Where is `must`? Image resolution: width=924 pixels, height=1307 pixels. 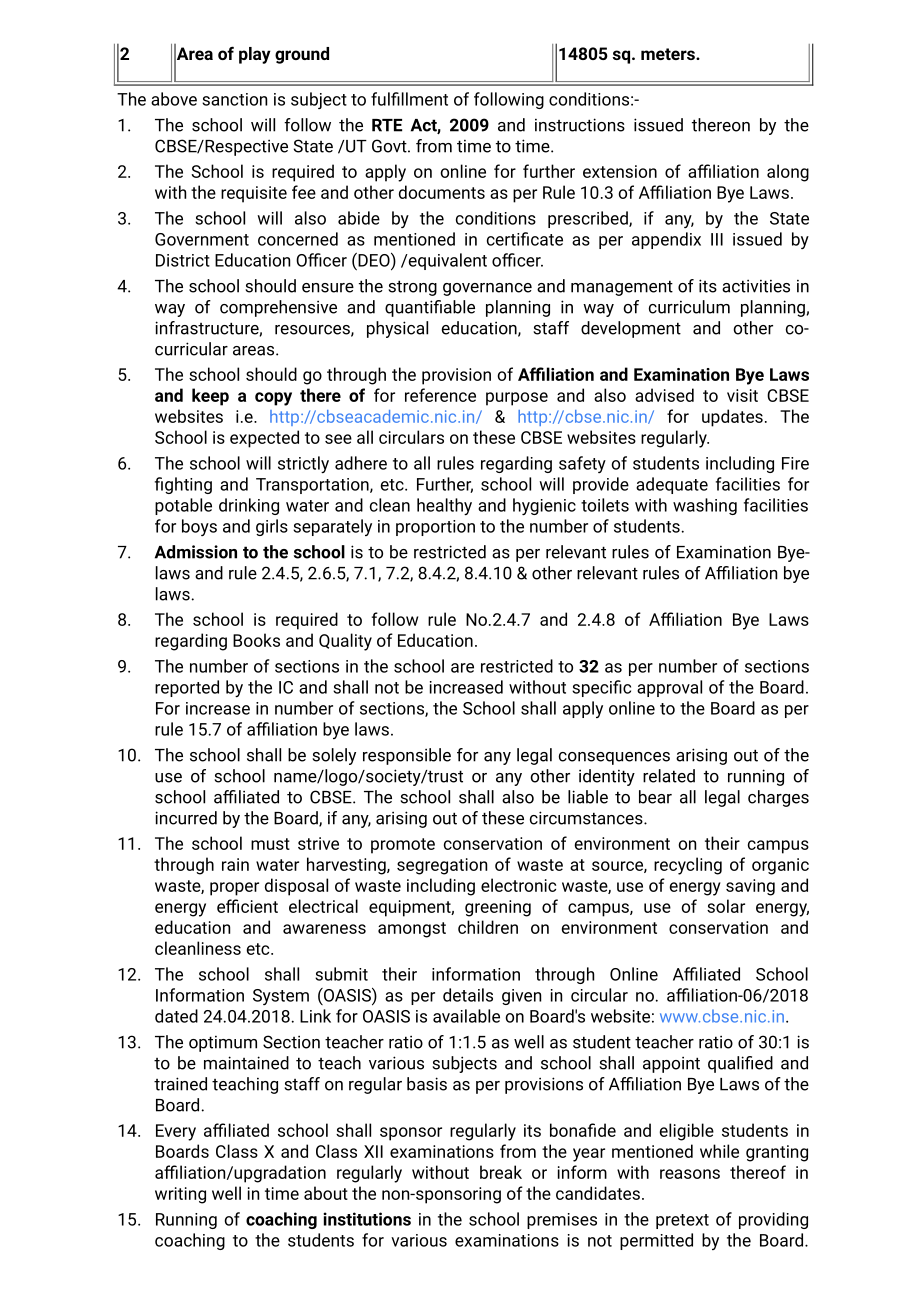 must is located at coordinates (270, 844).
